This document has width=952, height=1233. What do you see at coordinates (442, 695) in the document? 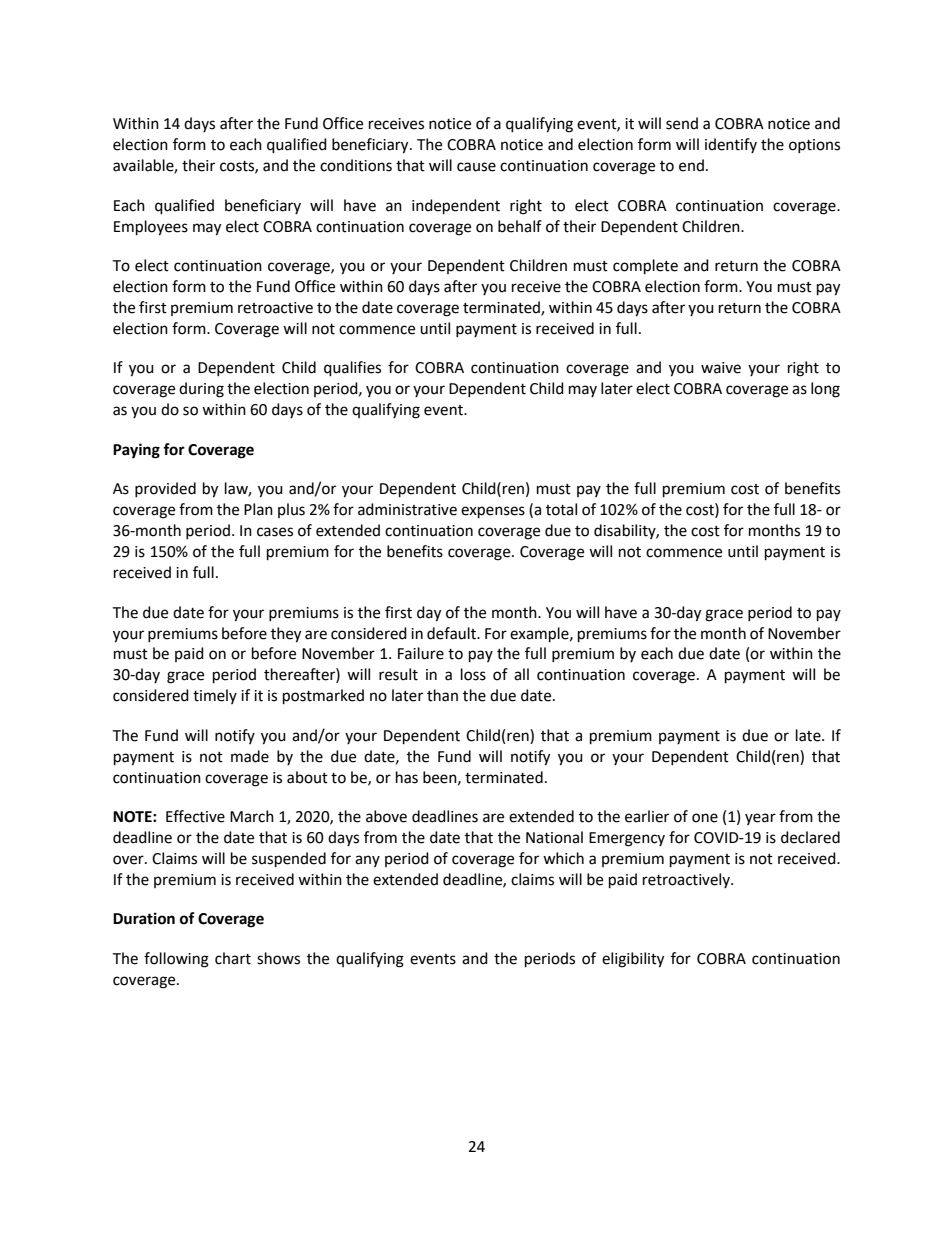
I see `than` at bounding box center [442, 695].
